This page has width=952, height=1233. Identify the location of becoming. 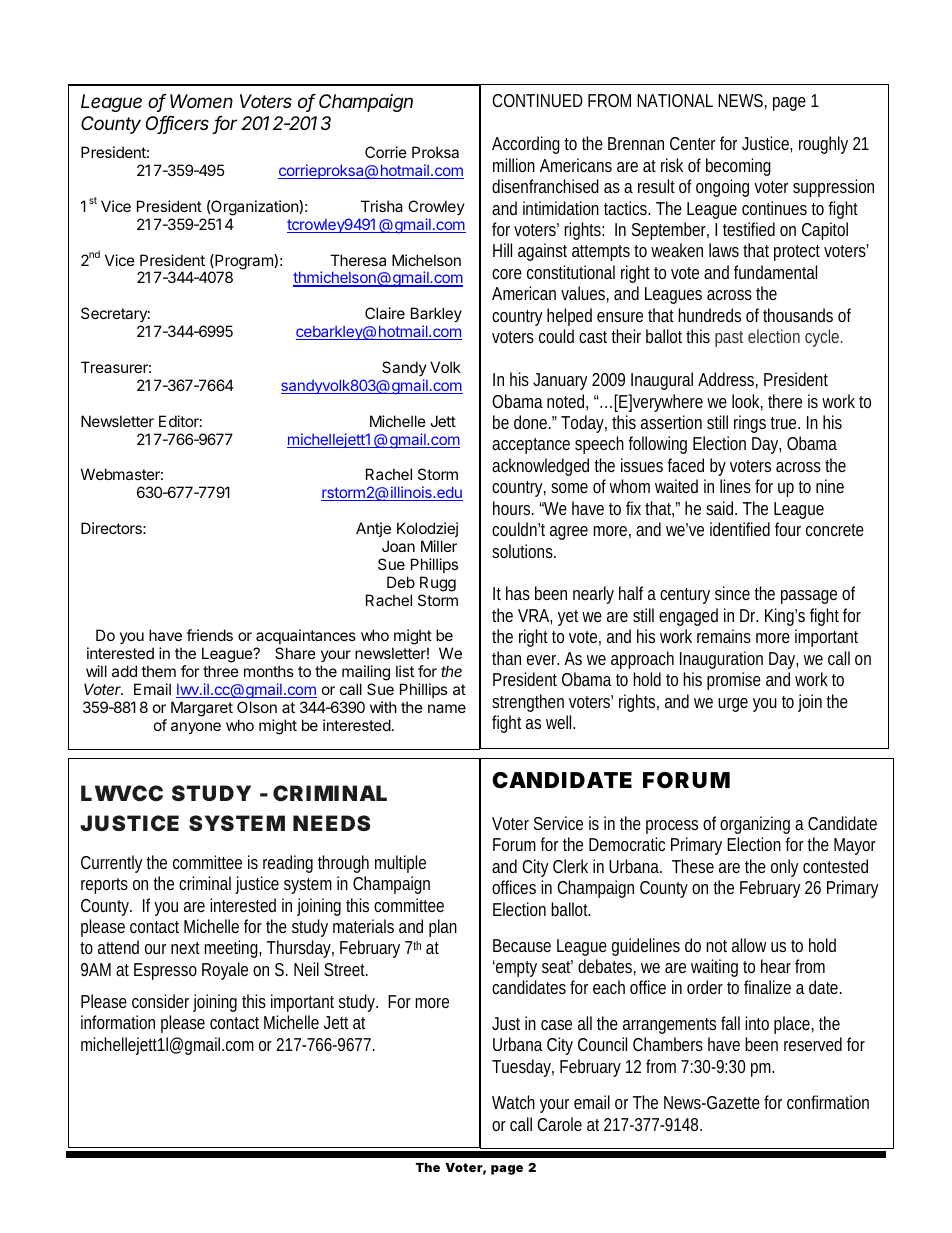
(738, 167).
